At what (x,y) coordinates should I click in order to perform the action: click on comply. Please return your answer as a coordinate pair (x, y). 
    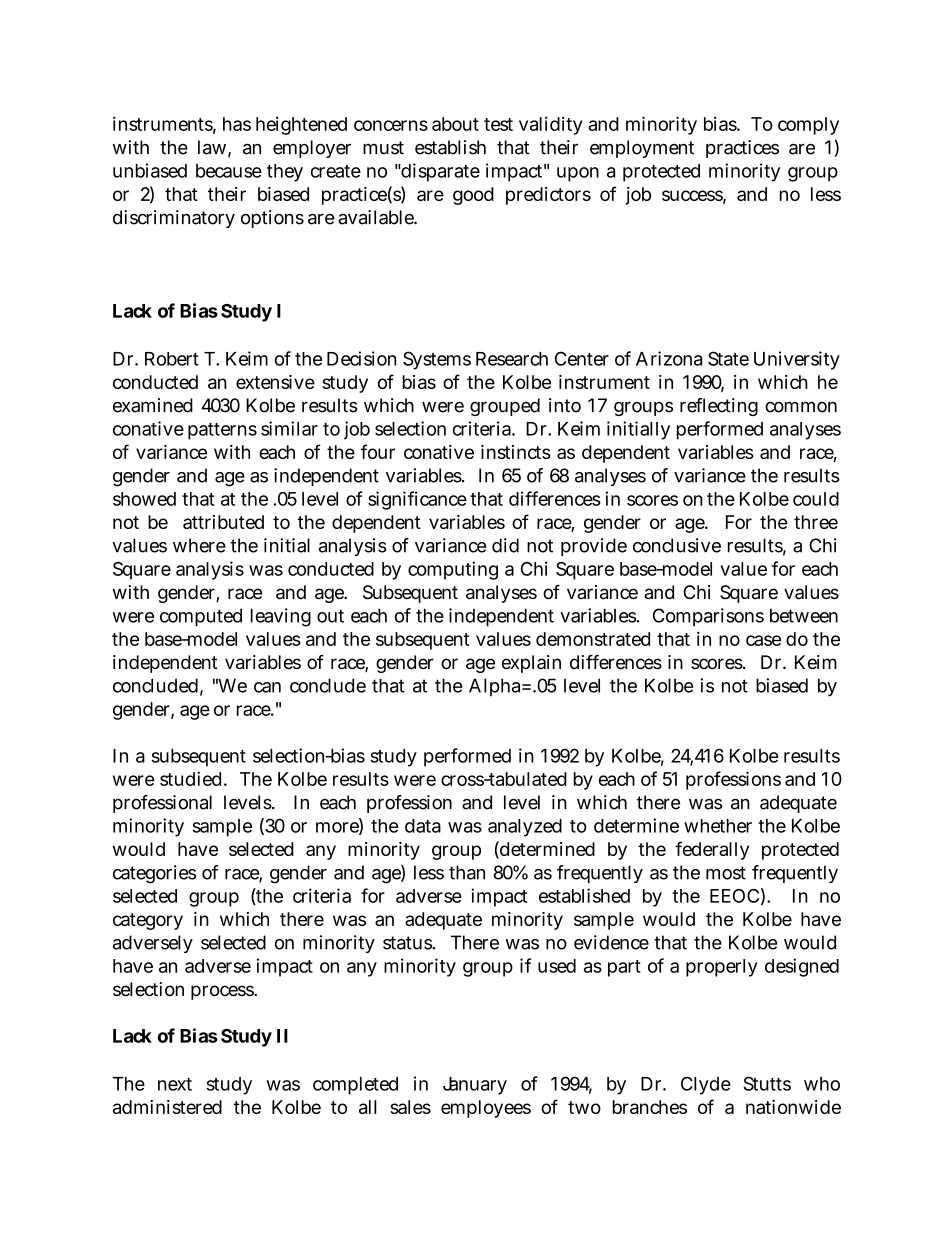
    Looking at the image, I should click on (808, 126).
